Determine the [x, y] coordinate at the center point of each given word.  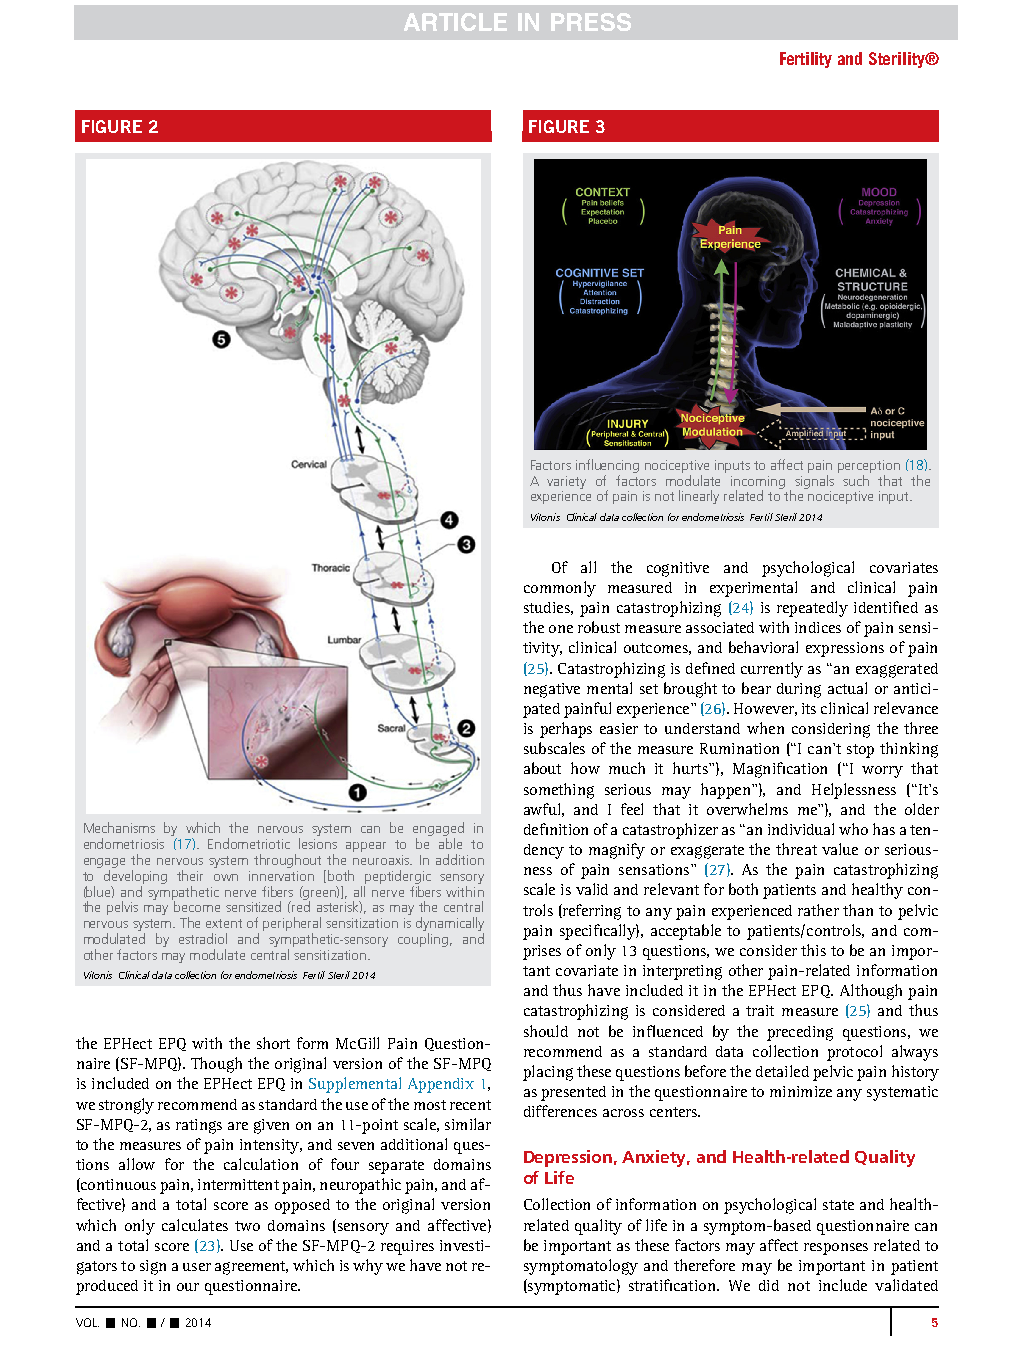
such [856, 480]
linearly [699, 497]
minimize [801, 1091]
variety [566, 482]
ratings [199, 1126]
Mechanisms [119, 827]
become [197, 906]
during [799, 690]
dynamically [450, 925]
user [197, 1267]
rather [818, 910]
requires [407, 1247]
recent [470, 1105]
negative [552, 690]
